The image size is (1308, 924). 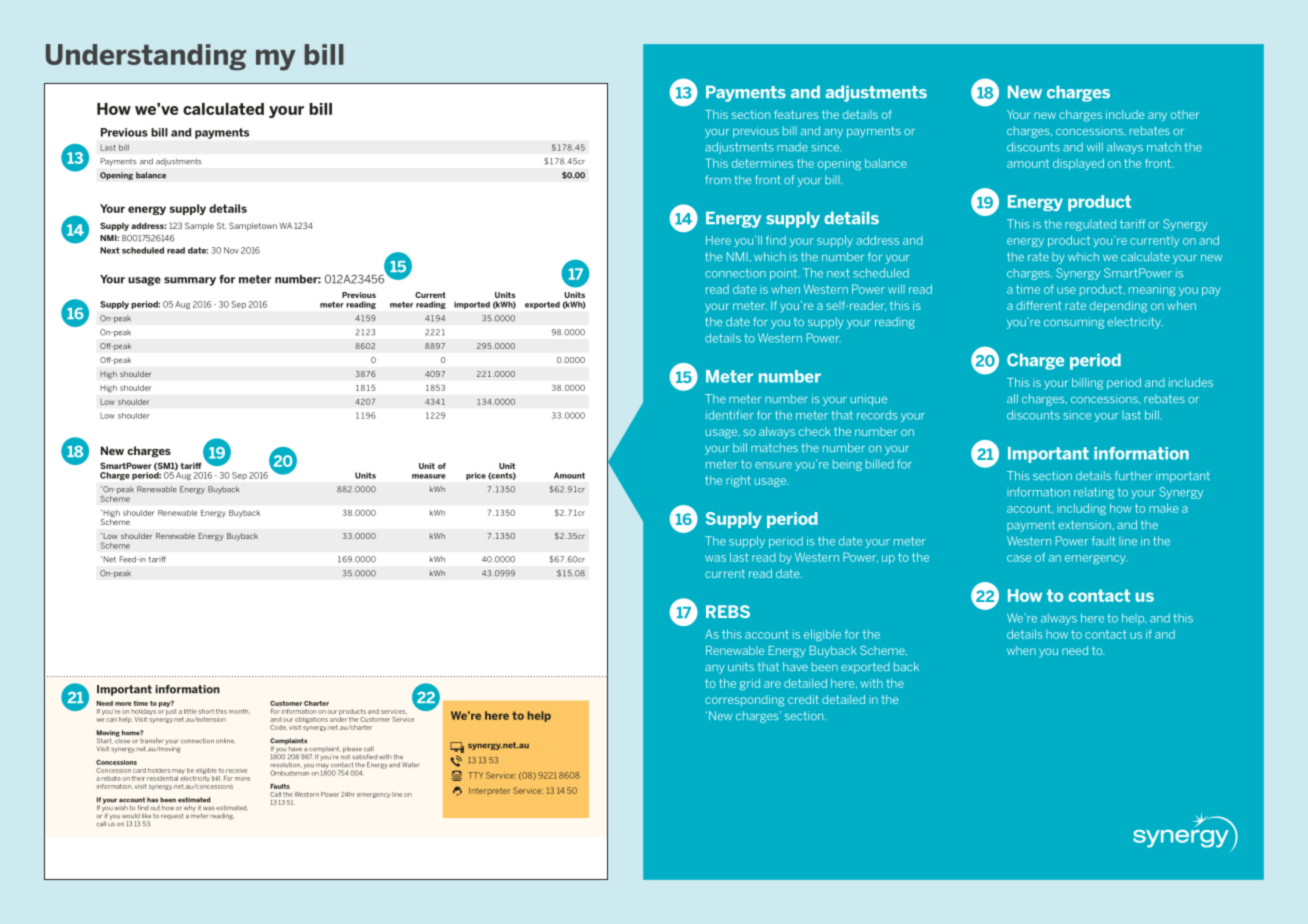 What do you see at coordinates (1074, 323) in the document?
I see `consuming` at bounding box center [1074, 323].
